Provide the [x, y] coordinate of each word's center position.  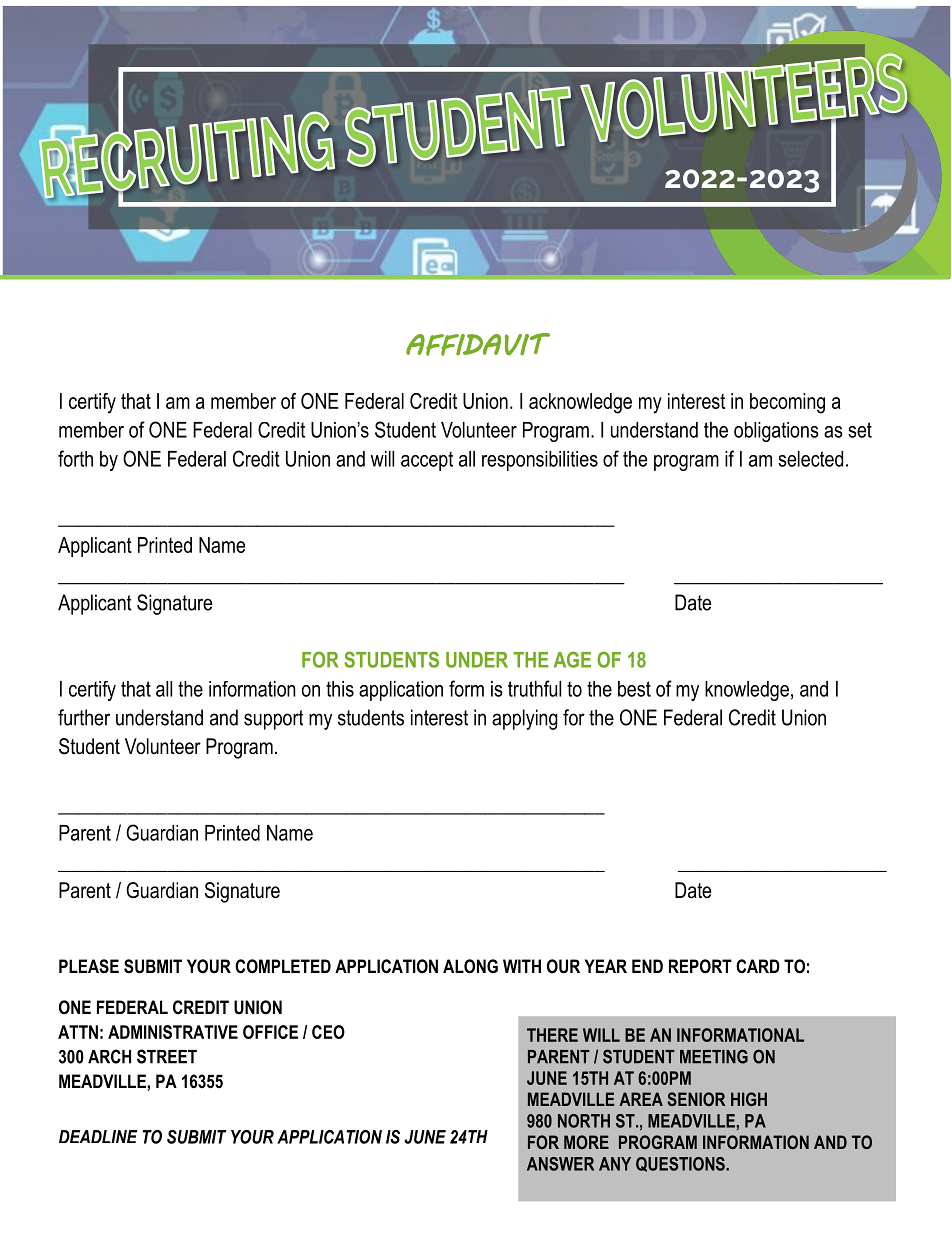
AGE [572, 659]
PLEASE [89, 966]
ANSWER [560, 1164]
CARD [758, 966]
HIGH [749, 1099]
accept [427, 461]
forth [75, 458]
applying [525, 719]
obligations [776, 432]
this [340, 689]
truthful [534, 688]
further [84, 717]
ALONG [470, 966]
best [634, 689]
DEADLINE [98, 1136]
